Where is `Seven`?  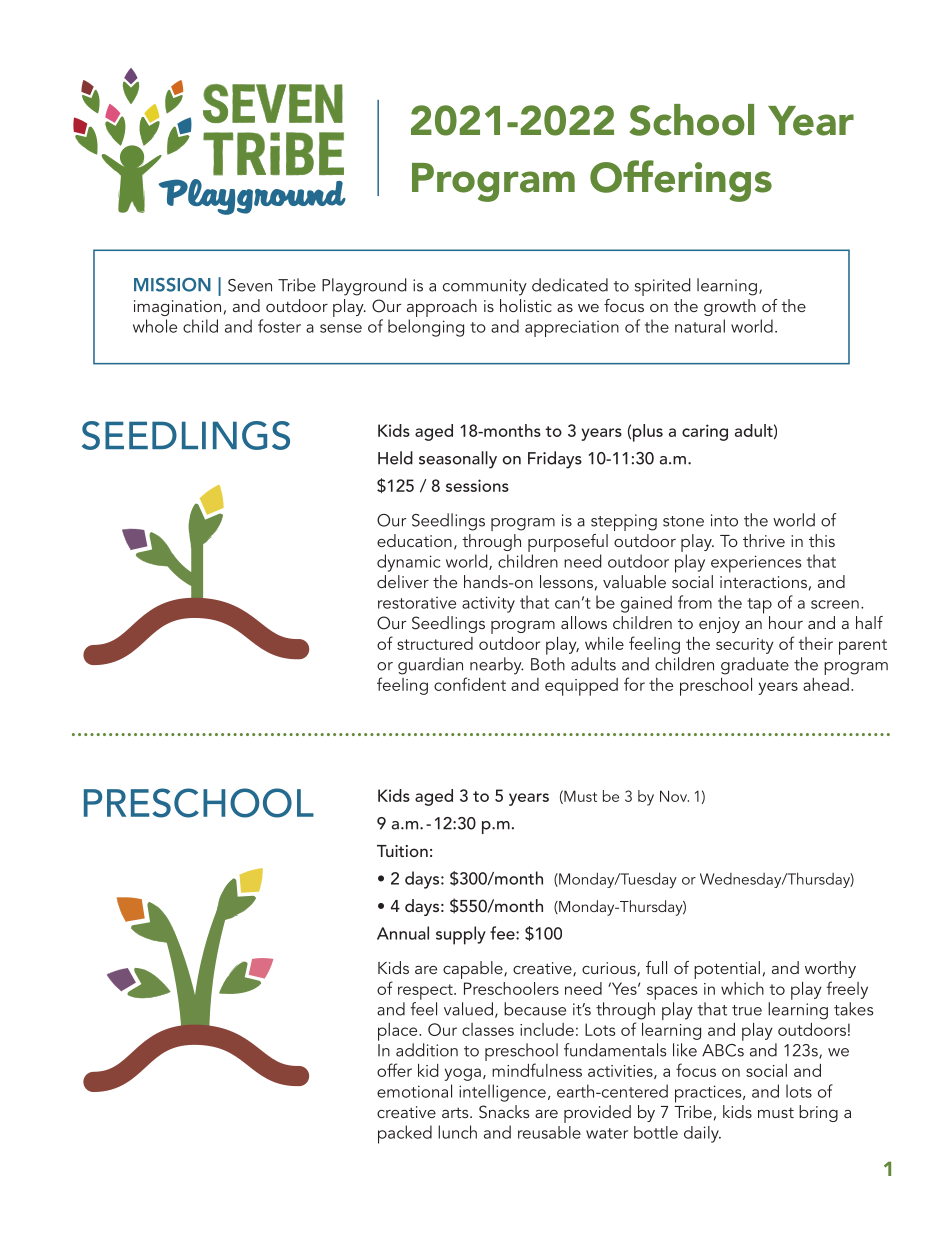
Seven is located at coordinates (250, 285).
